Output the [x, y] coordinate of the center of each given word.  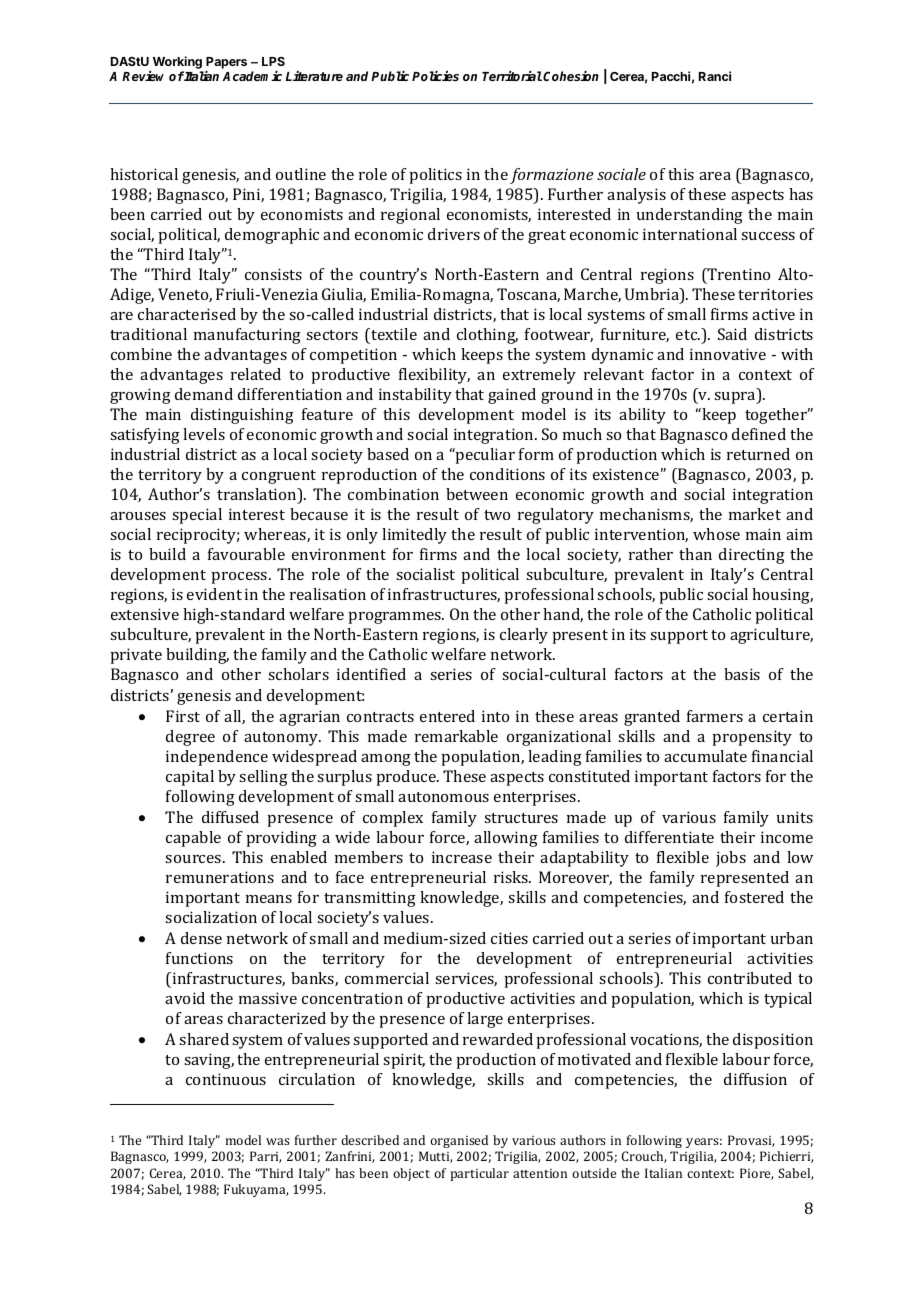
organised [459, 1141]
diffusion [755, 1079]
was [278, 1141]
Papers [226, 64]
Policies [435, 76]
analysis [636, 196]
